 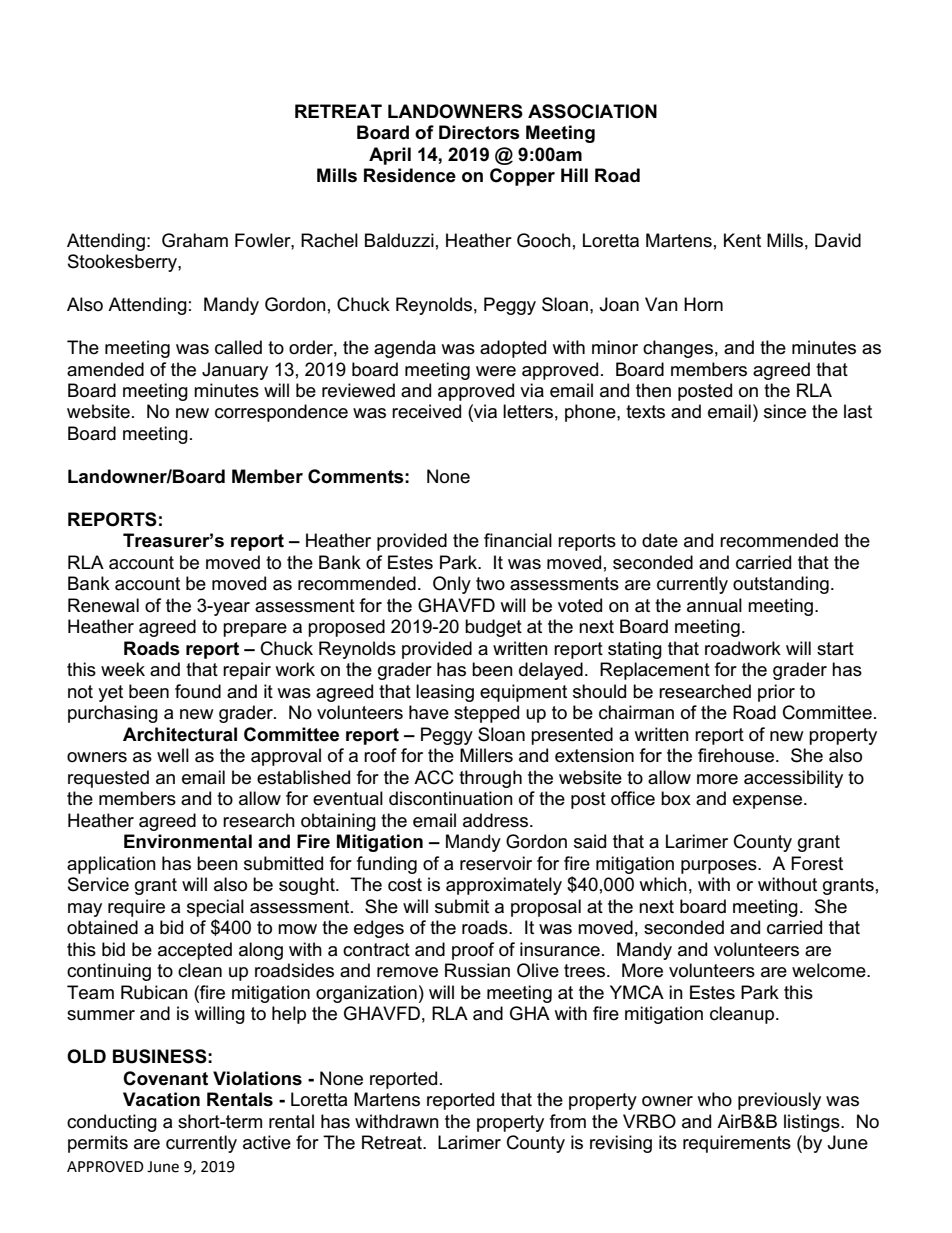 I want to click on Graham, so click(x=195, y=240).
